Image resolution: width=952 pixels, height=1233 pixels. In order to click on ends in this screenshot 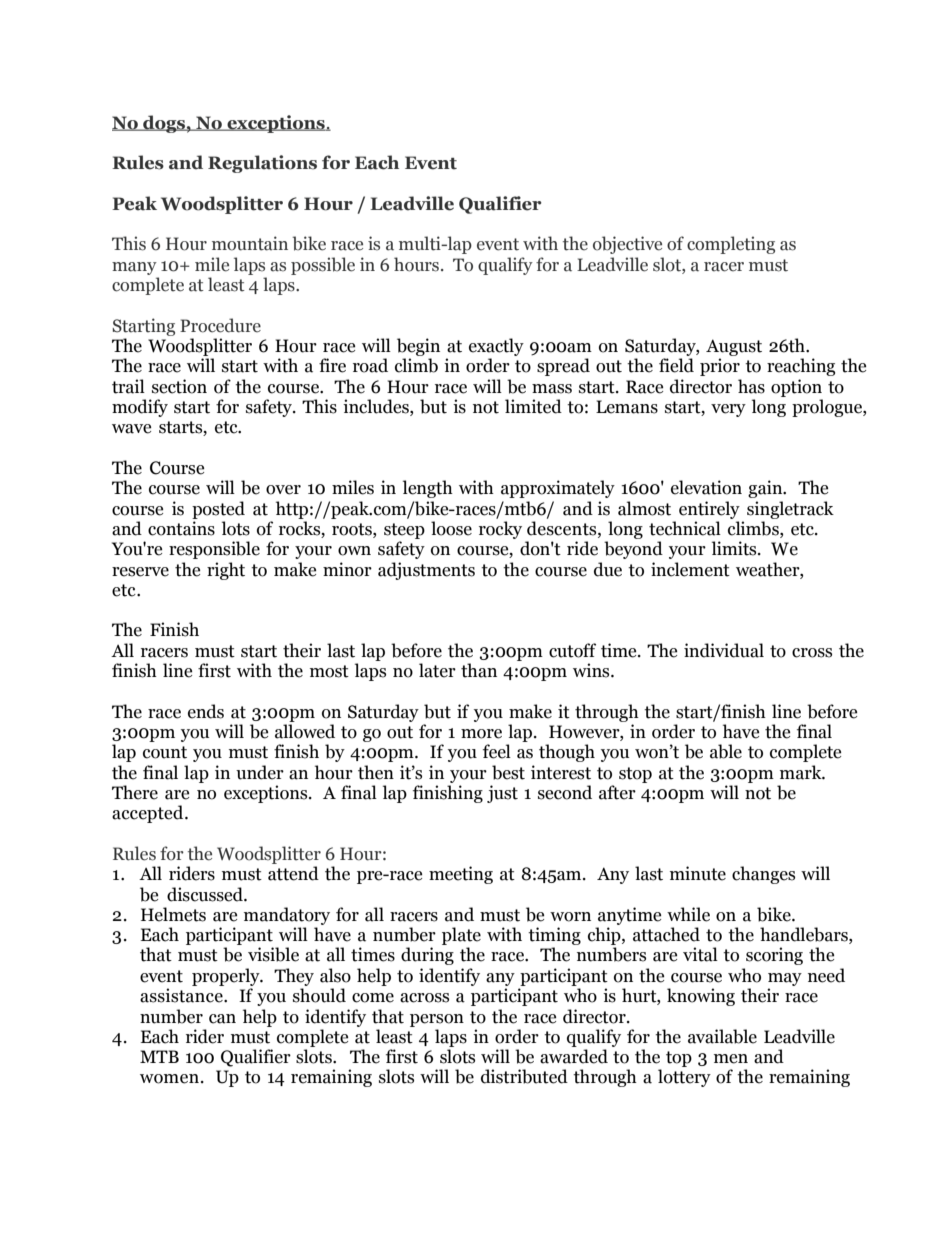, I will do `click(206, 711)`.
